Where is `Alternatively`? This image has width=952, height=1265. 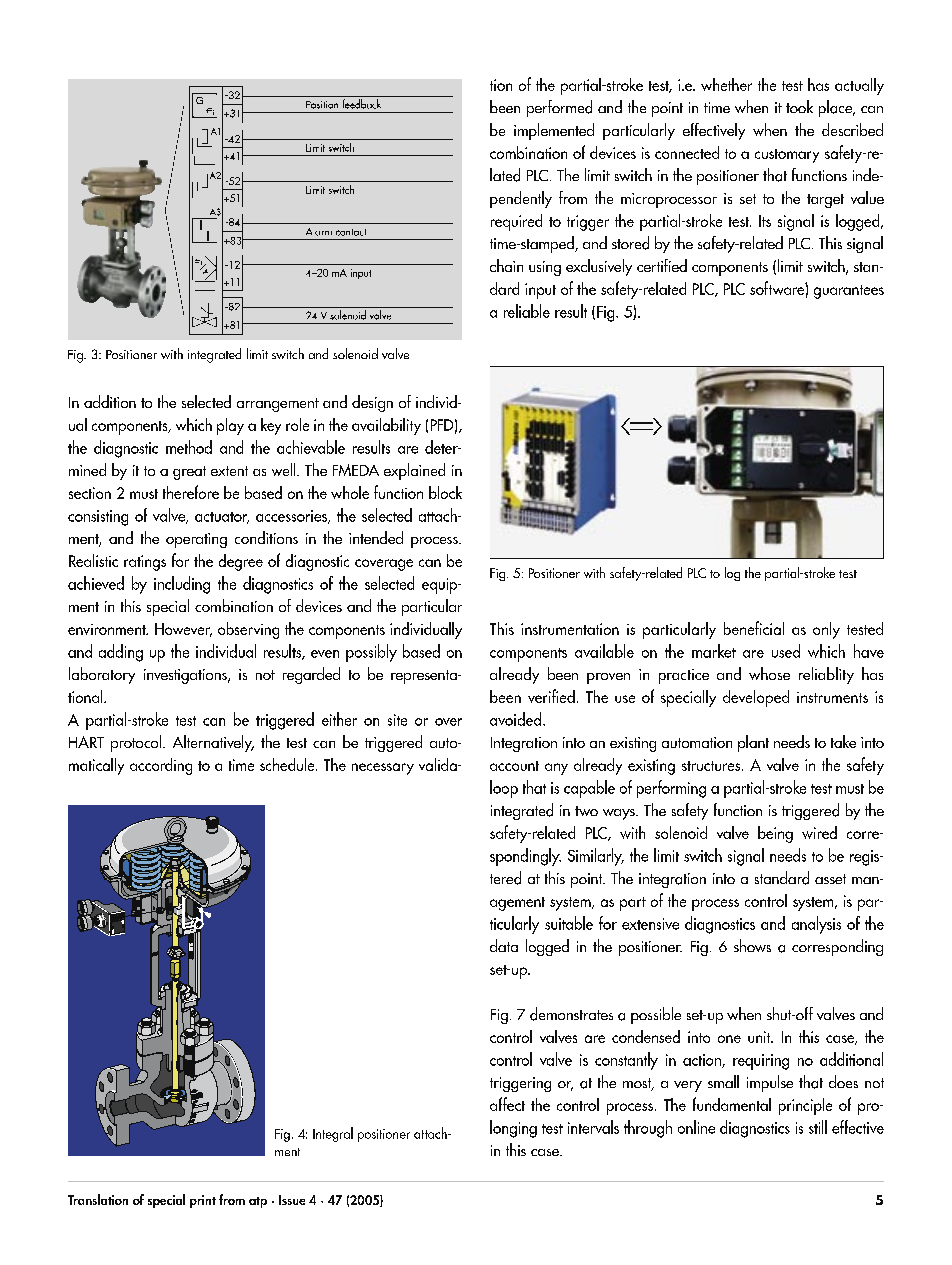 Alternatively is located at coordinates (213, 743).
